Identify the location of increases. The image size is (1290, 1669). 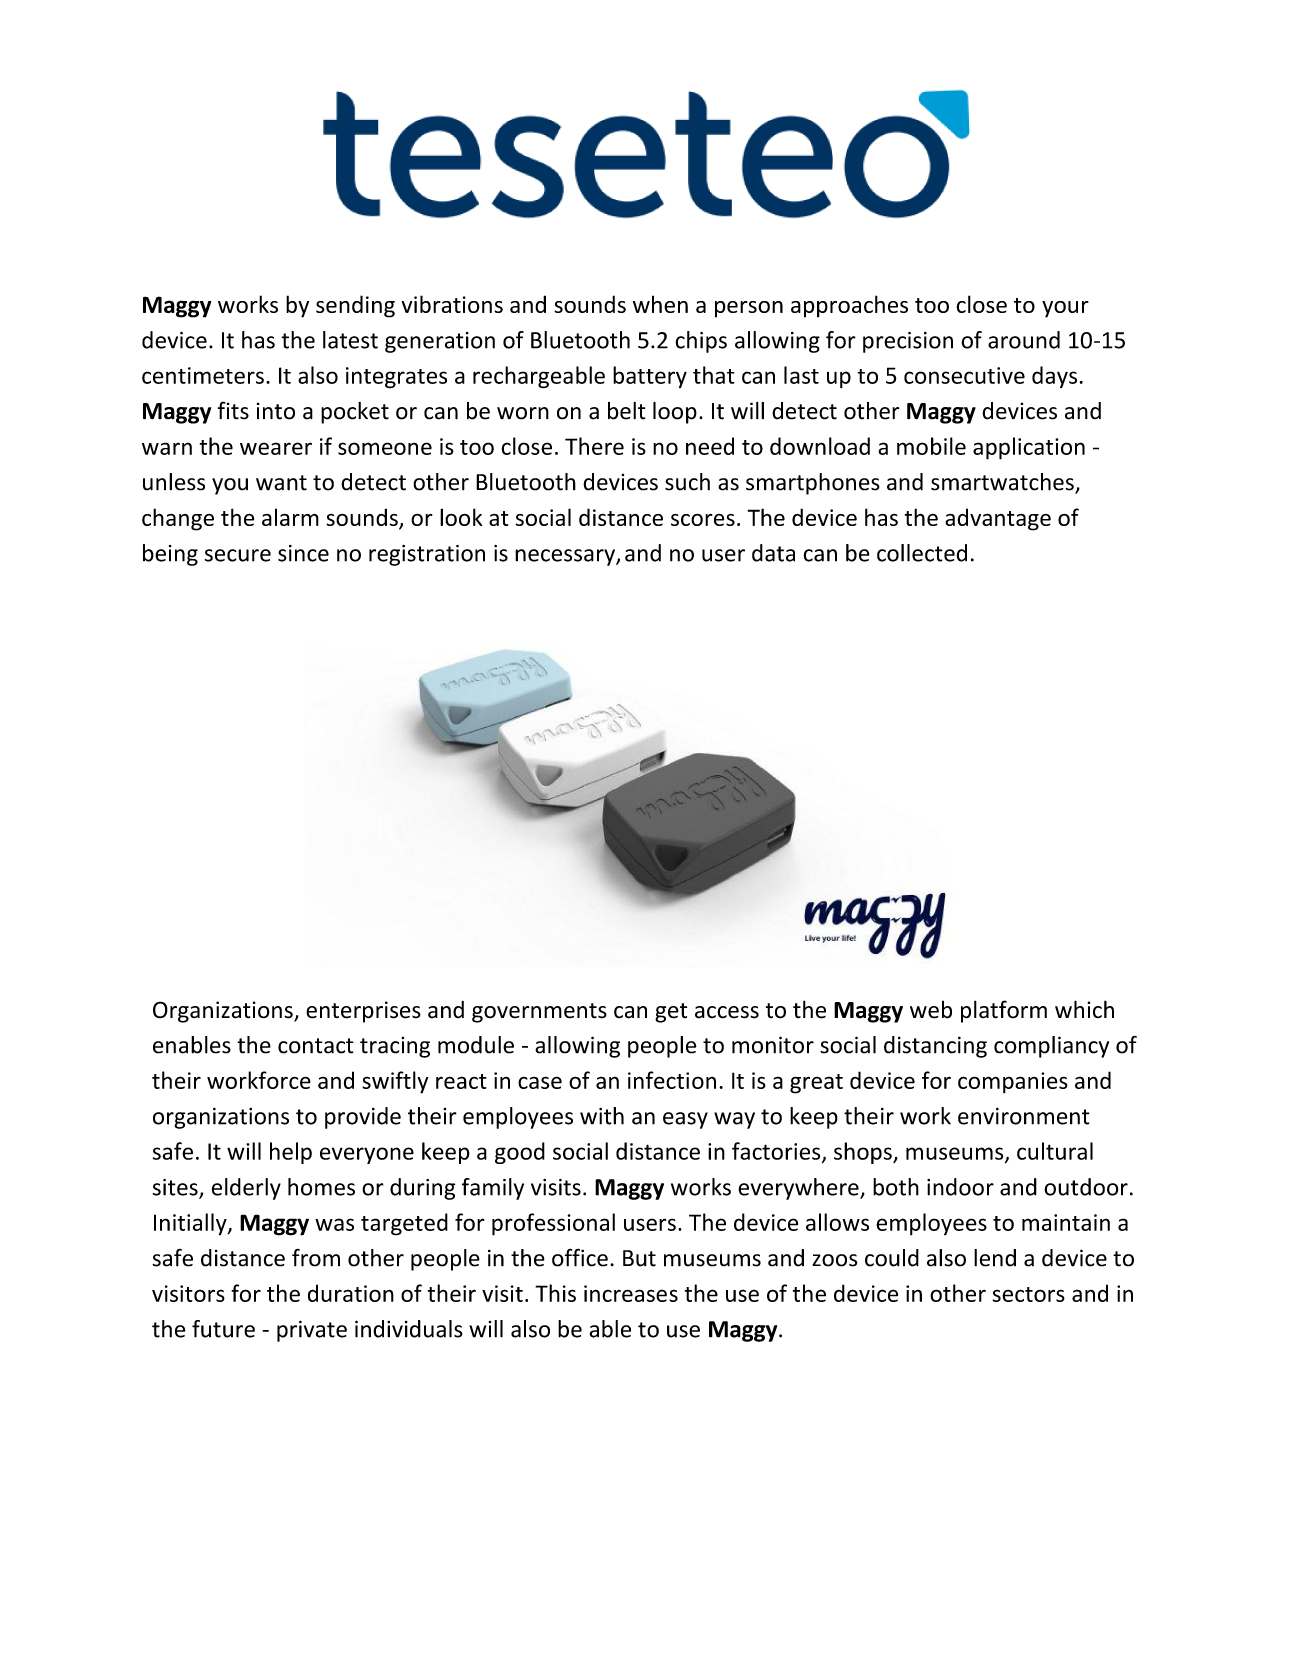
(631, 1293).
